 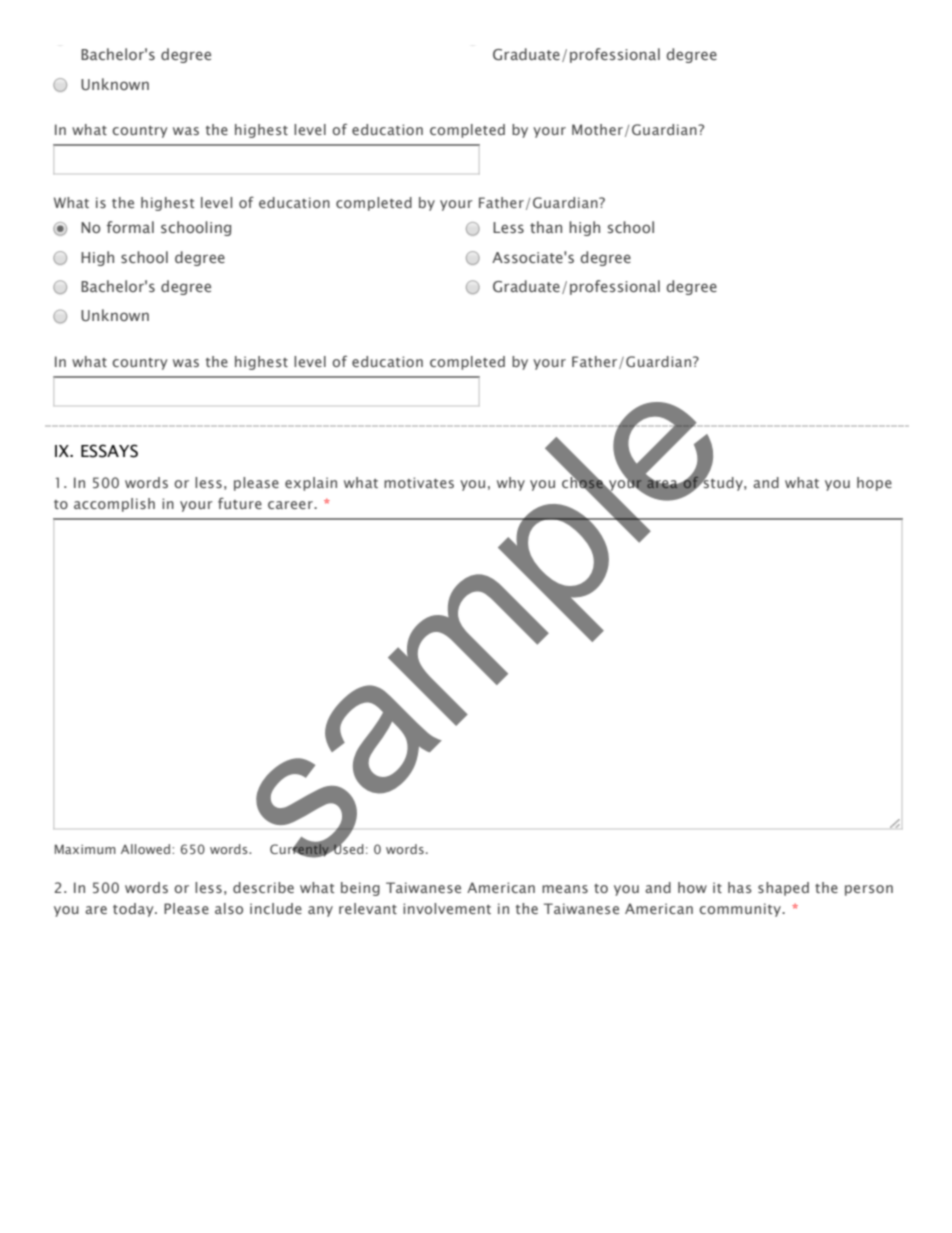 I want to click on explain, so click(x=311, y=484).
